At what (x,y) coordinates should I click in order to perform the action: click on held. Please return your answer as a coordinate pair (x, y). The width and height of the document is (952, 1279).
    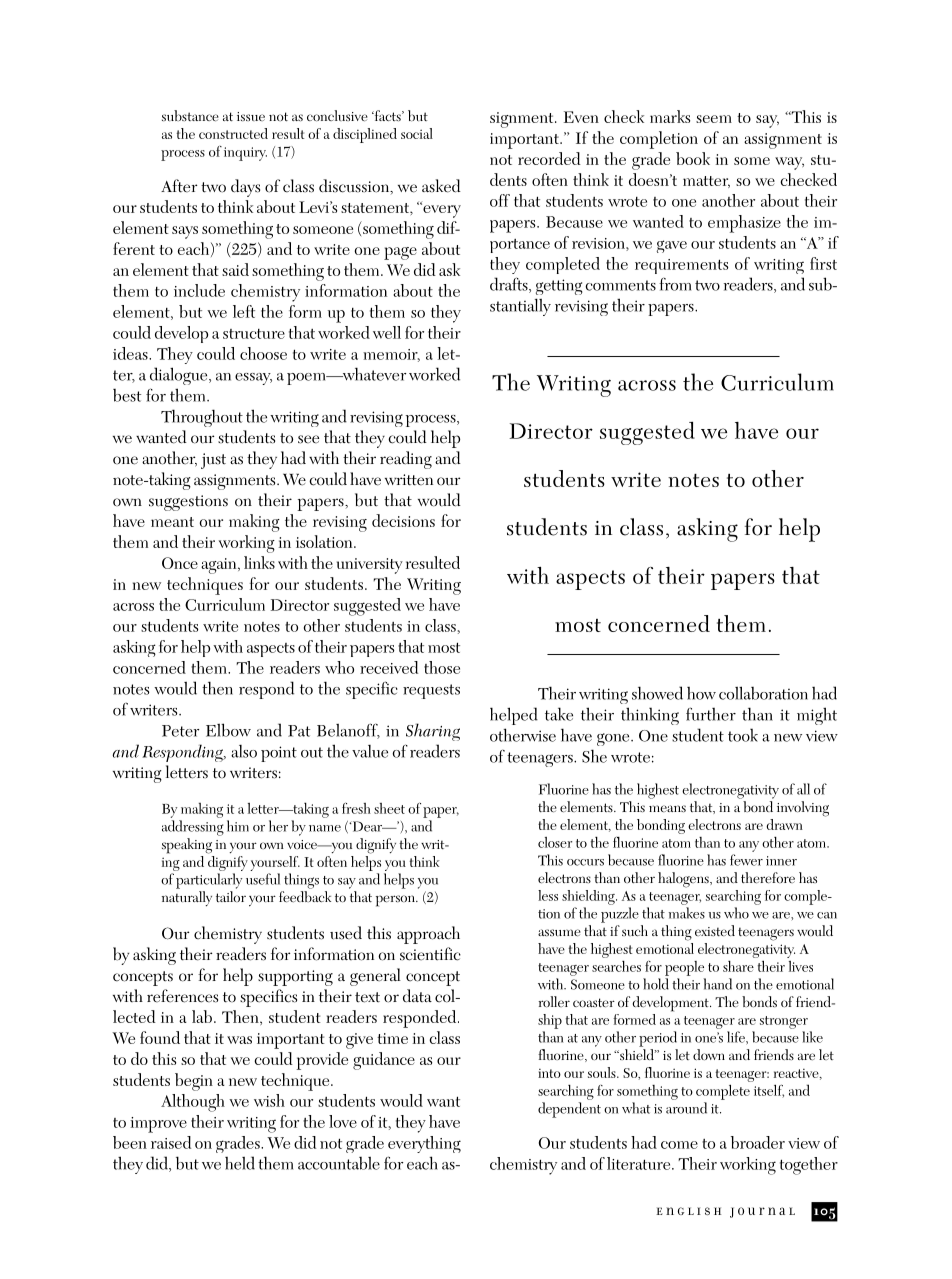
    Looking at the image, I should click on (240, 1163).
